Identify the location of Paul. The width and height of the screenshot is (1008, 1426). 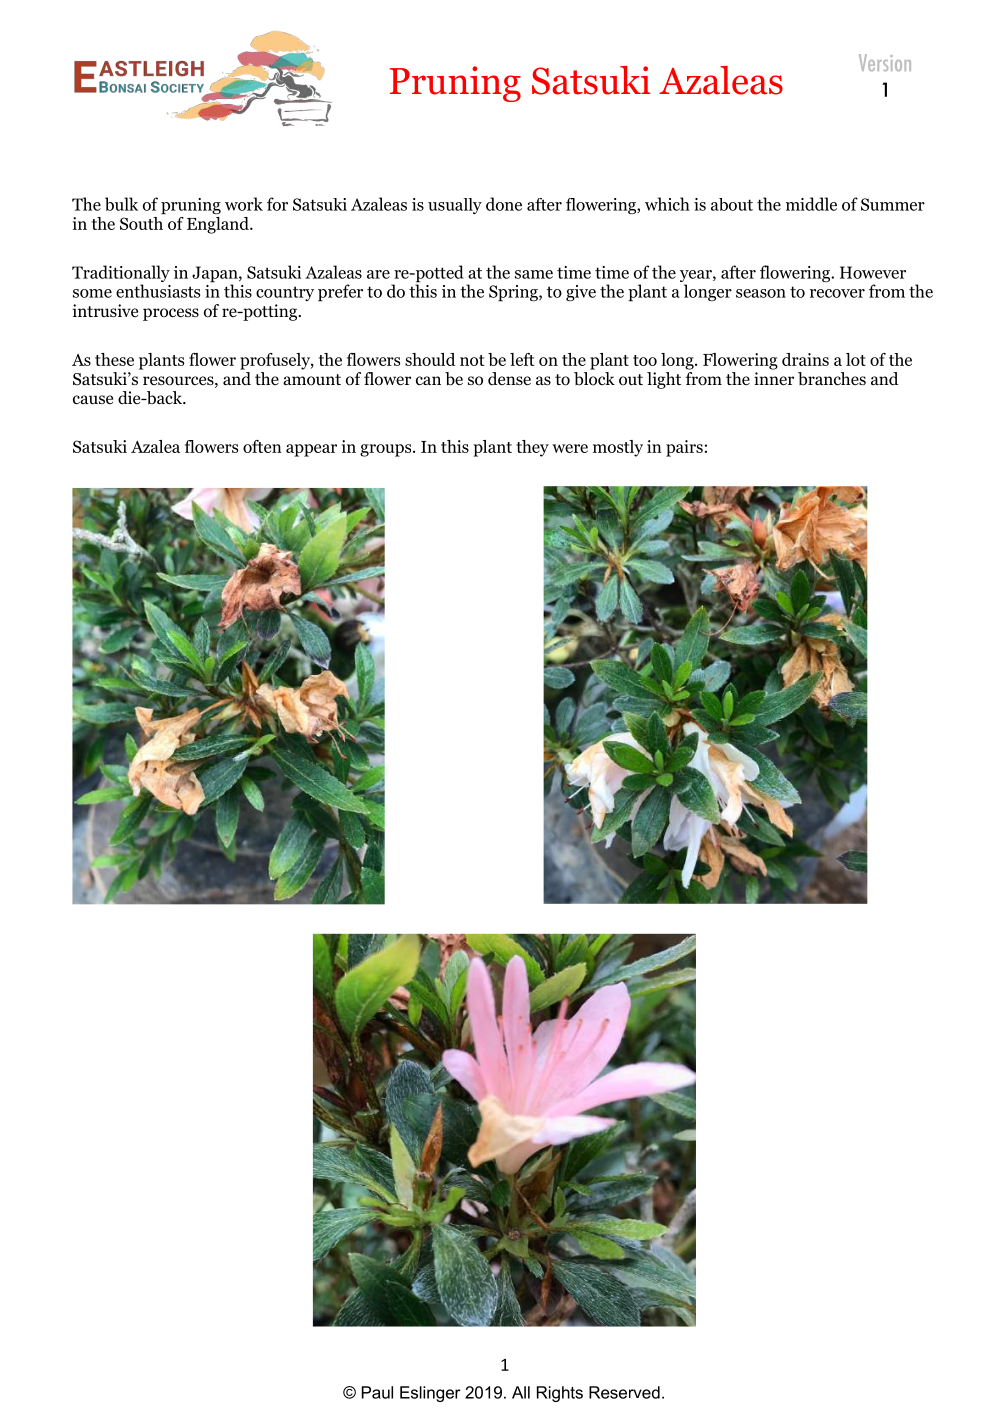
(377, 1392).
